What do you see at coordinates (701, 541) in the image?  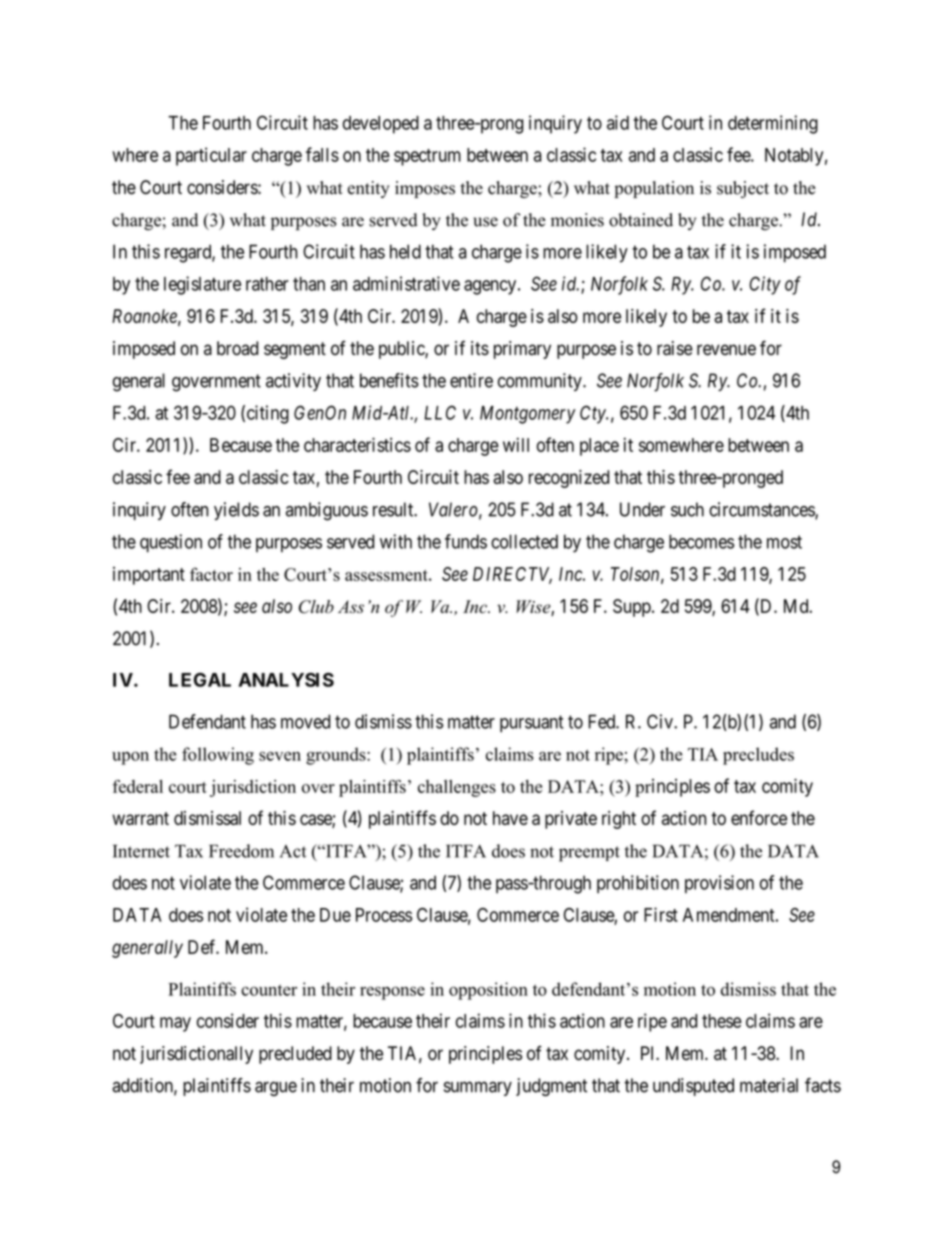 I see `becomes` at bounding box center [701, 541].
